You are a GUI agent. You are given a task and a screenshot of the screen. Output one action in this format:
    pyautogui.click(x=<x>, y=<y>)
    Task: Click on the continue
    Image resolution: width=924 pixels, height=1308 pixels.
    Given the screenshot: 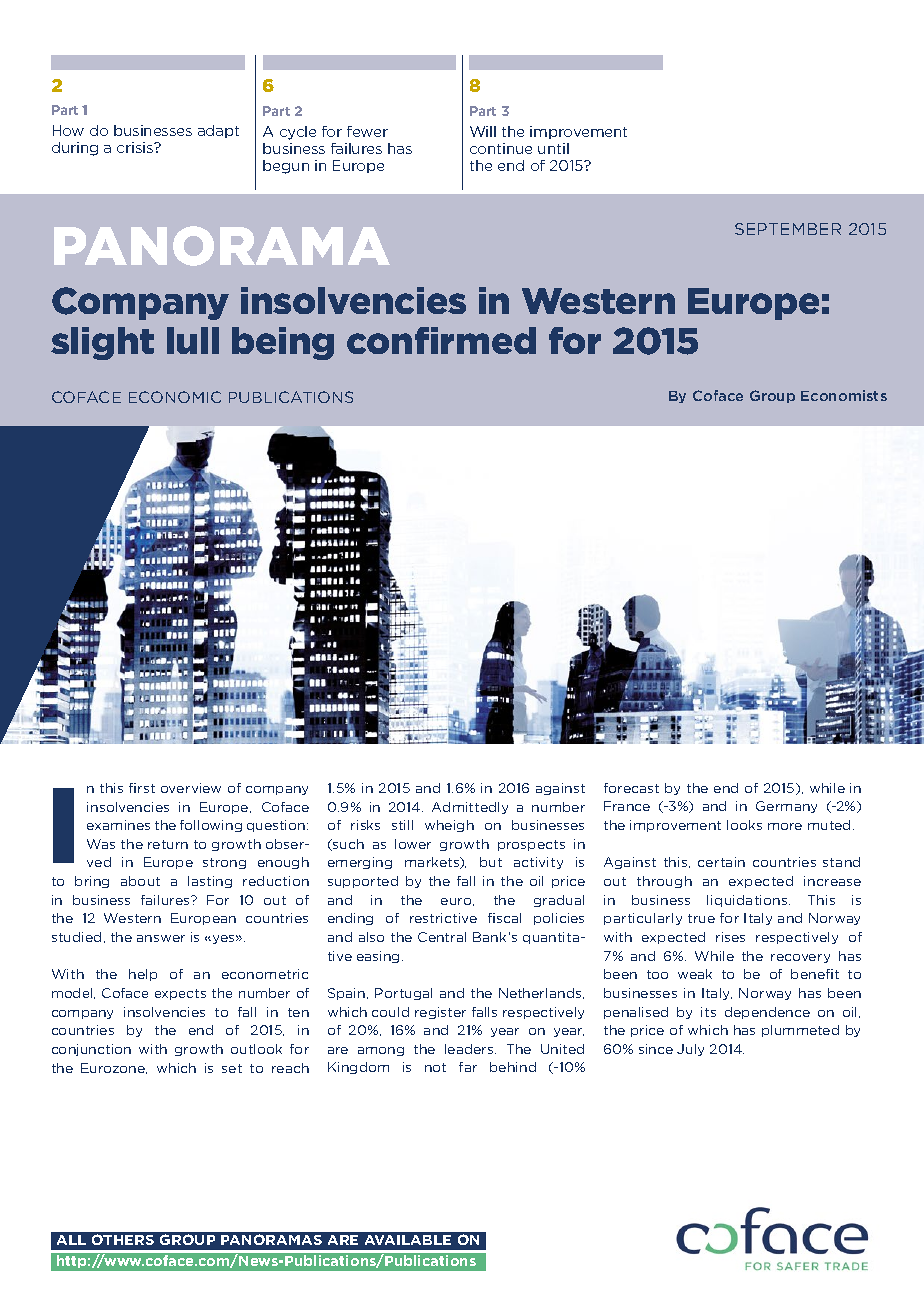 What is the action you would take?
    pyautogui.click(x=501, y=148)
